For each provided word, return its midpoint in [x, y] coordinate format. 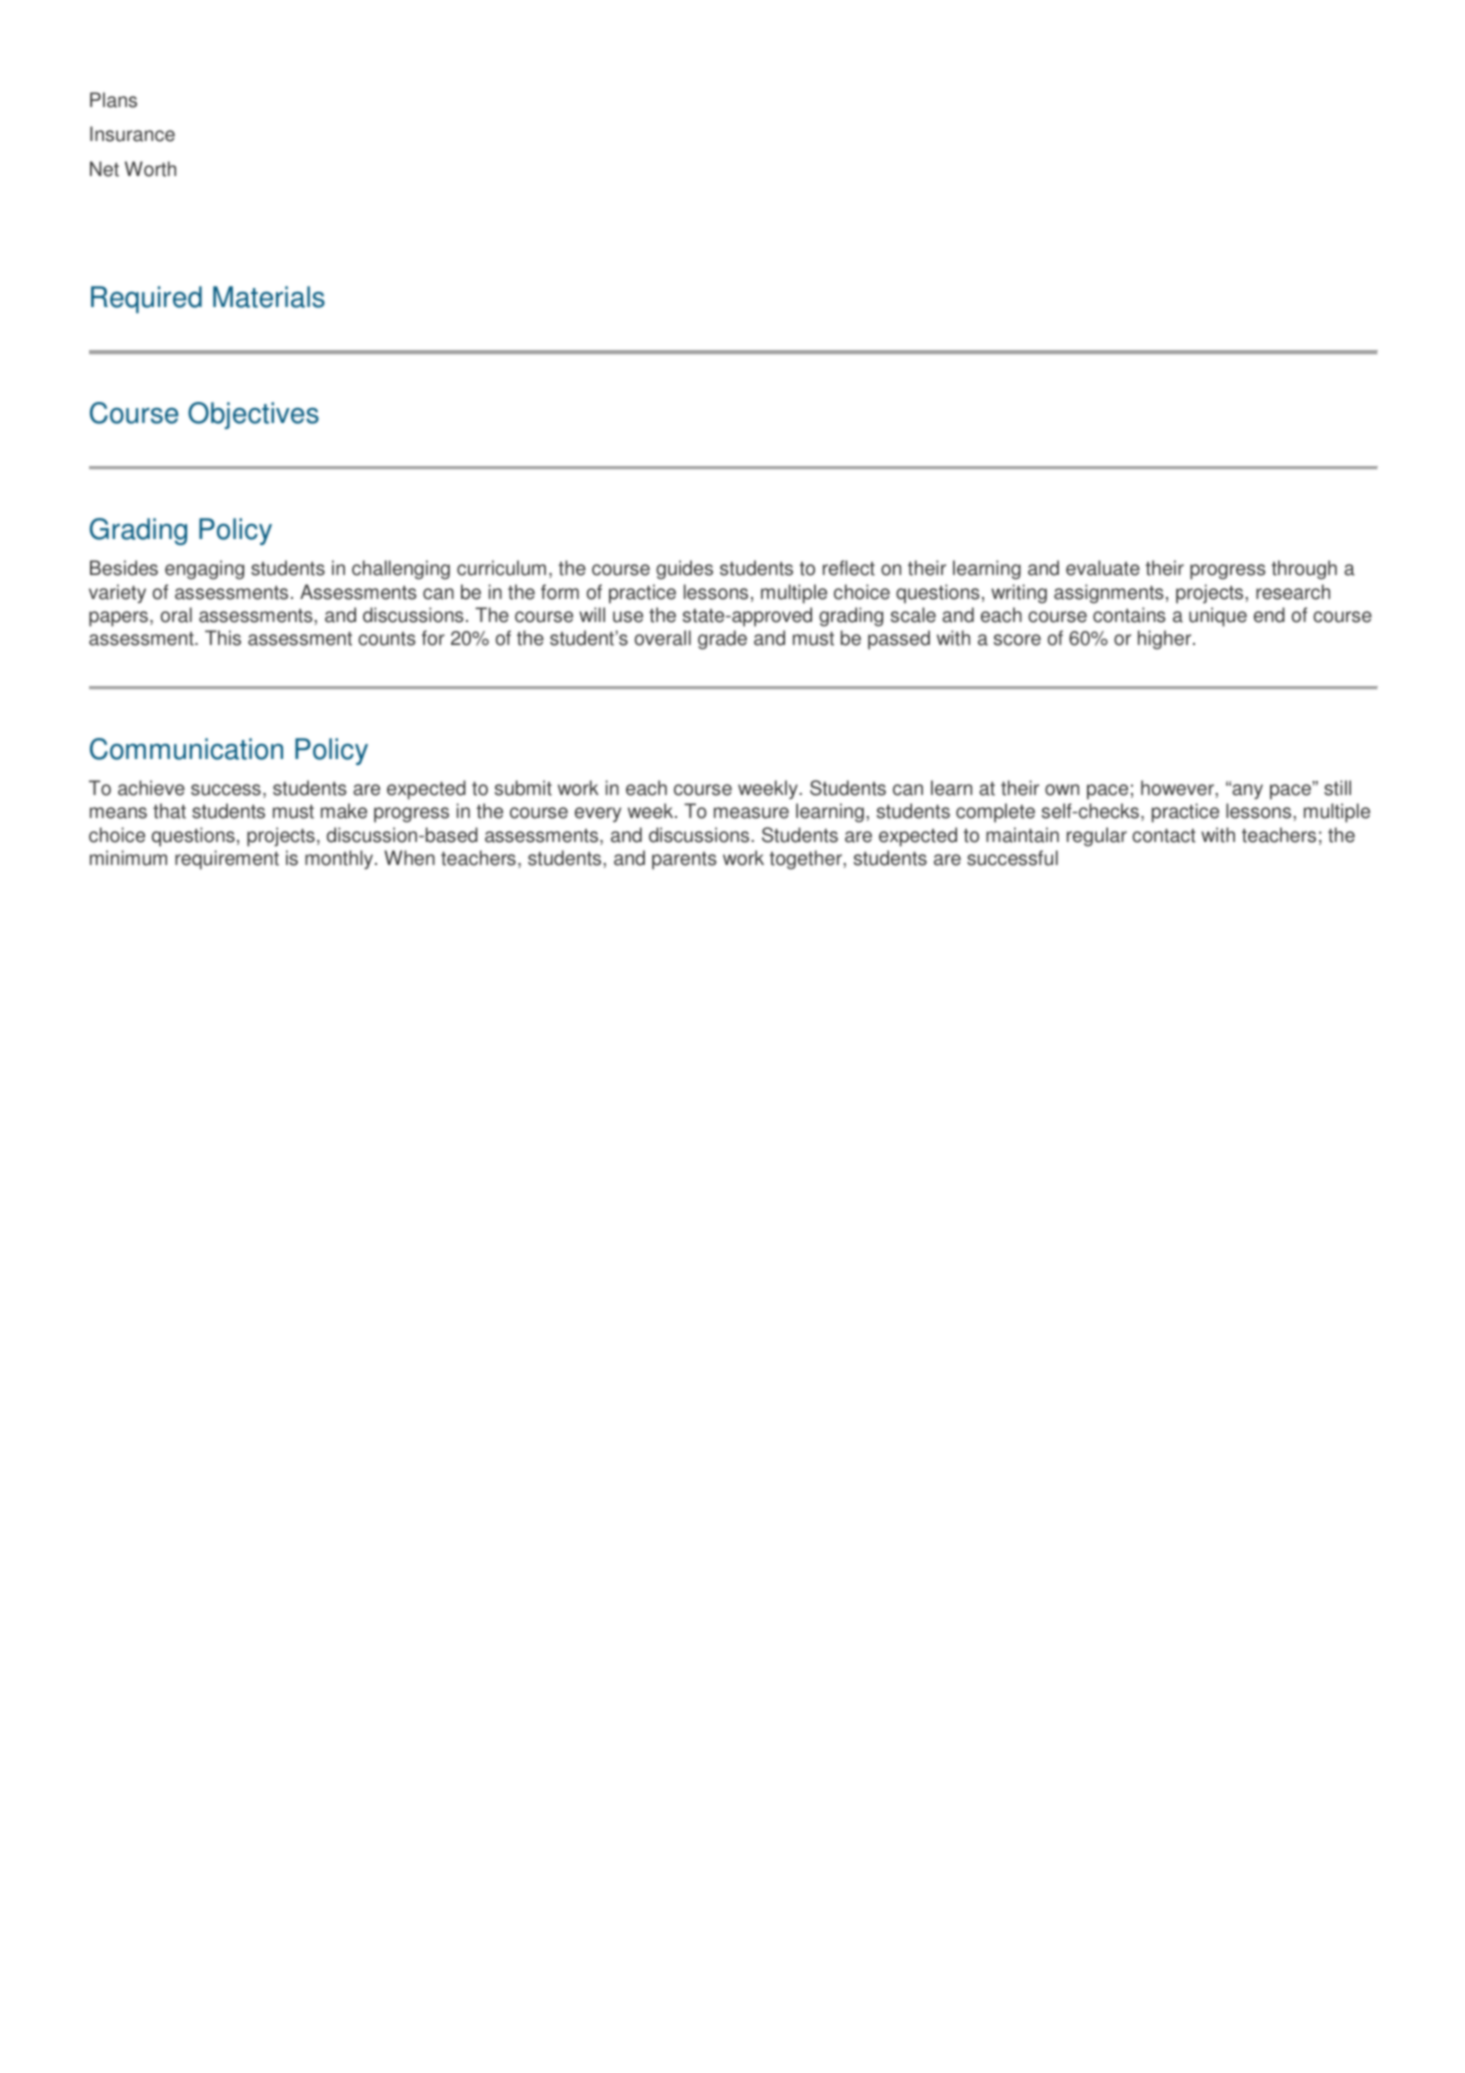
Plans [113, 100]
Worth [150, 169]
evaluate [1103, 568]
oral [176, 615]
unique [1218, 617]
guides [684, 570]
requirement [227, 860]
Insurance [132, 134]
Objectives [253, 415]
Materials [269, 297]
